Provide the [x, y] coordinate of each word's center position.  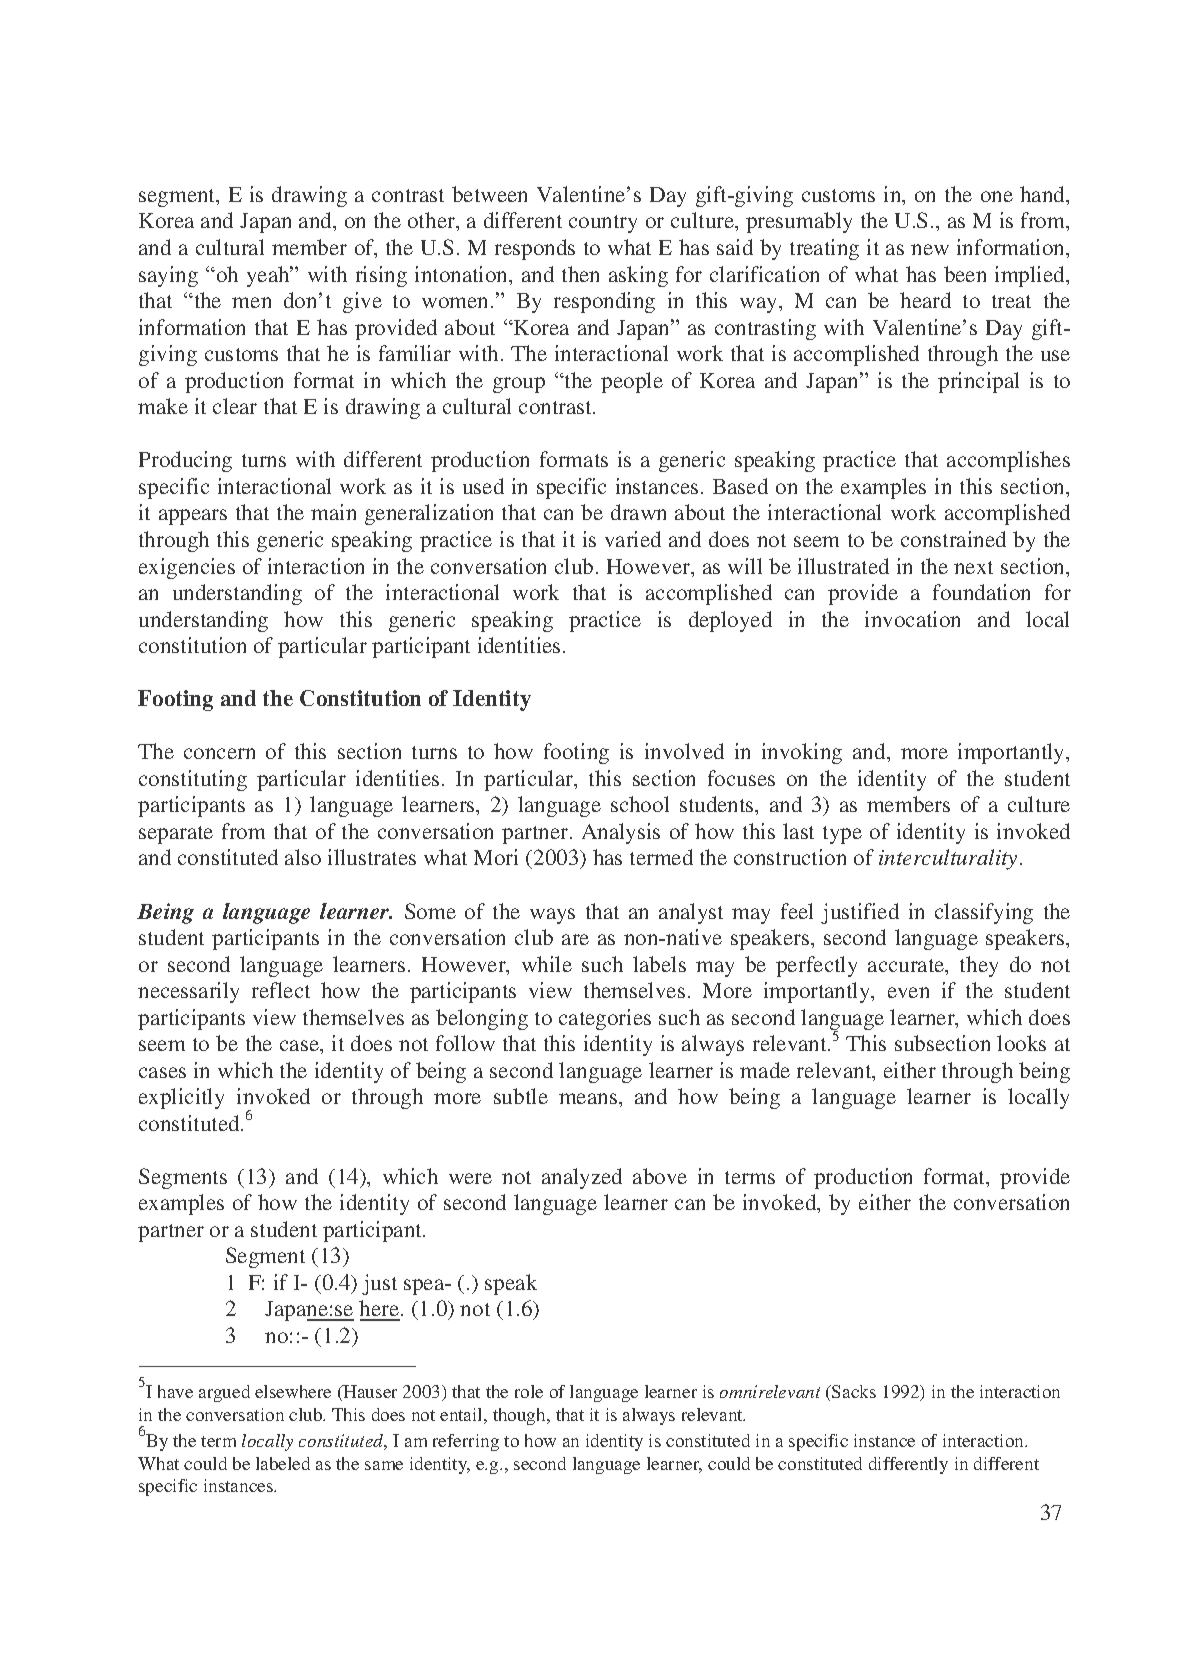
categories [605, 1019]
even [908, 992]
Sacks [853, 1391]
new [930, 249]
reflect [281, 990]
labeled [283, 1463]
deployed [730, 621]
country [603, 224]
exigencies [187, 568]
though [521, 1416]
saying [168, 276]
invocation [912, 619]
